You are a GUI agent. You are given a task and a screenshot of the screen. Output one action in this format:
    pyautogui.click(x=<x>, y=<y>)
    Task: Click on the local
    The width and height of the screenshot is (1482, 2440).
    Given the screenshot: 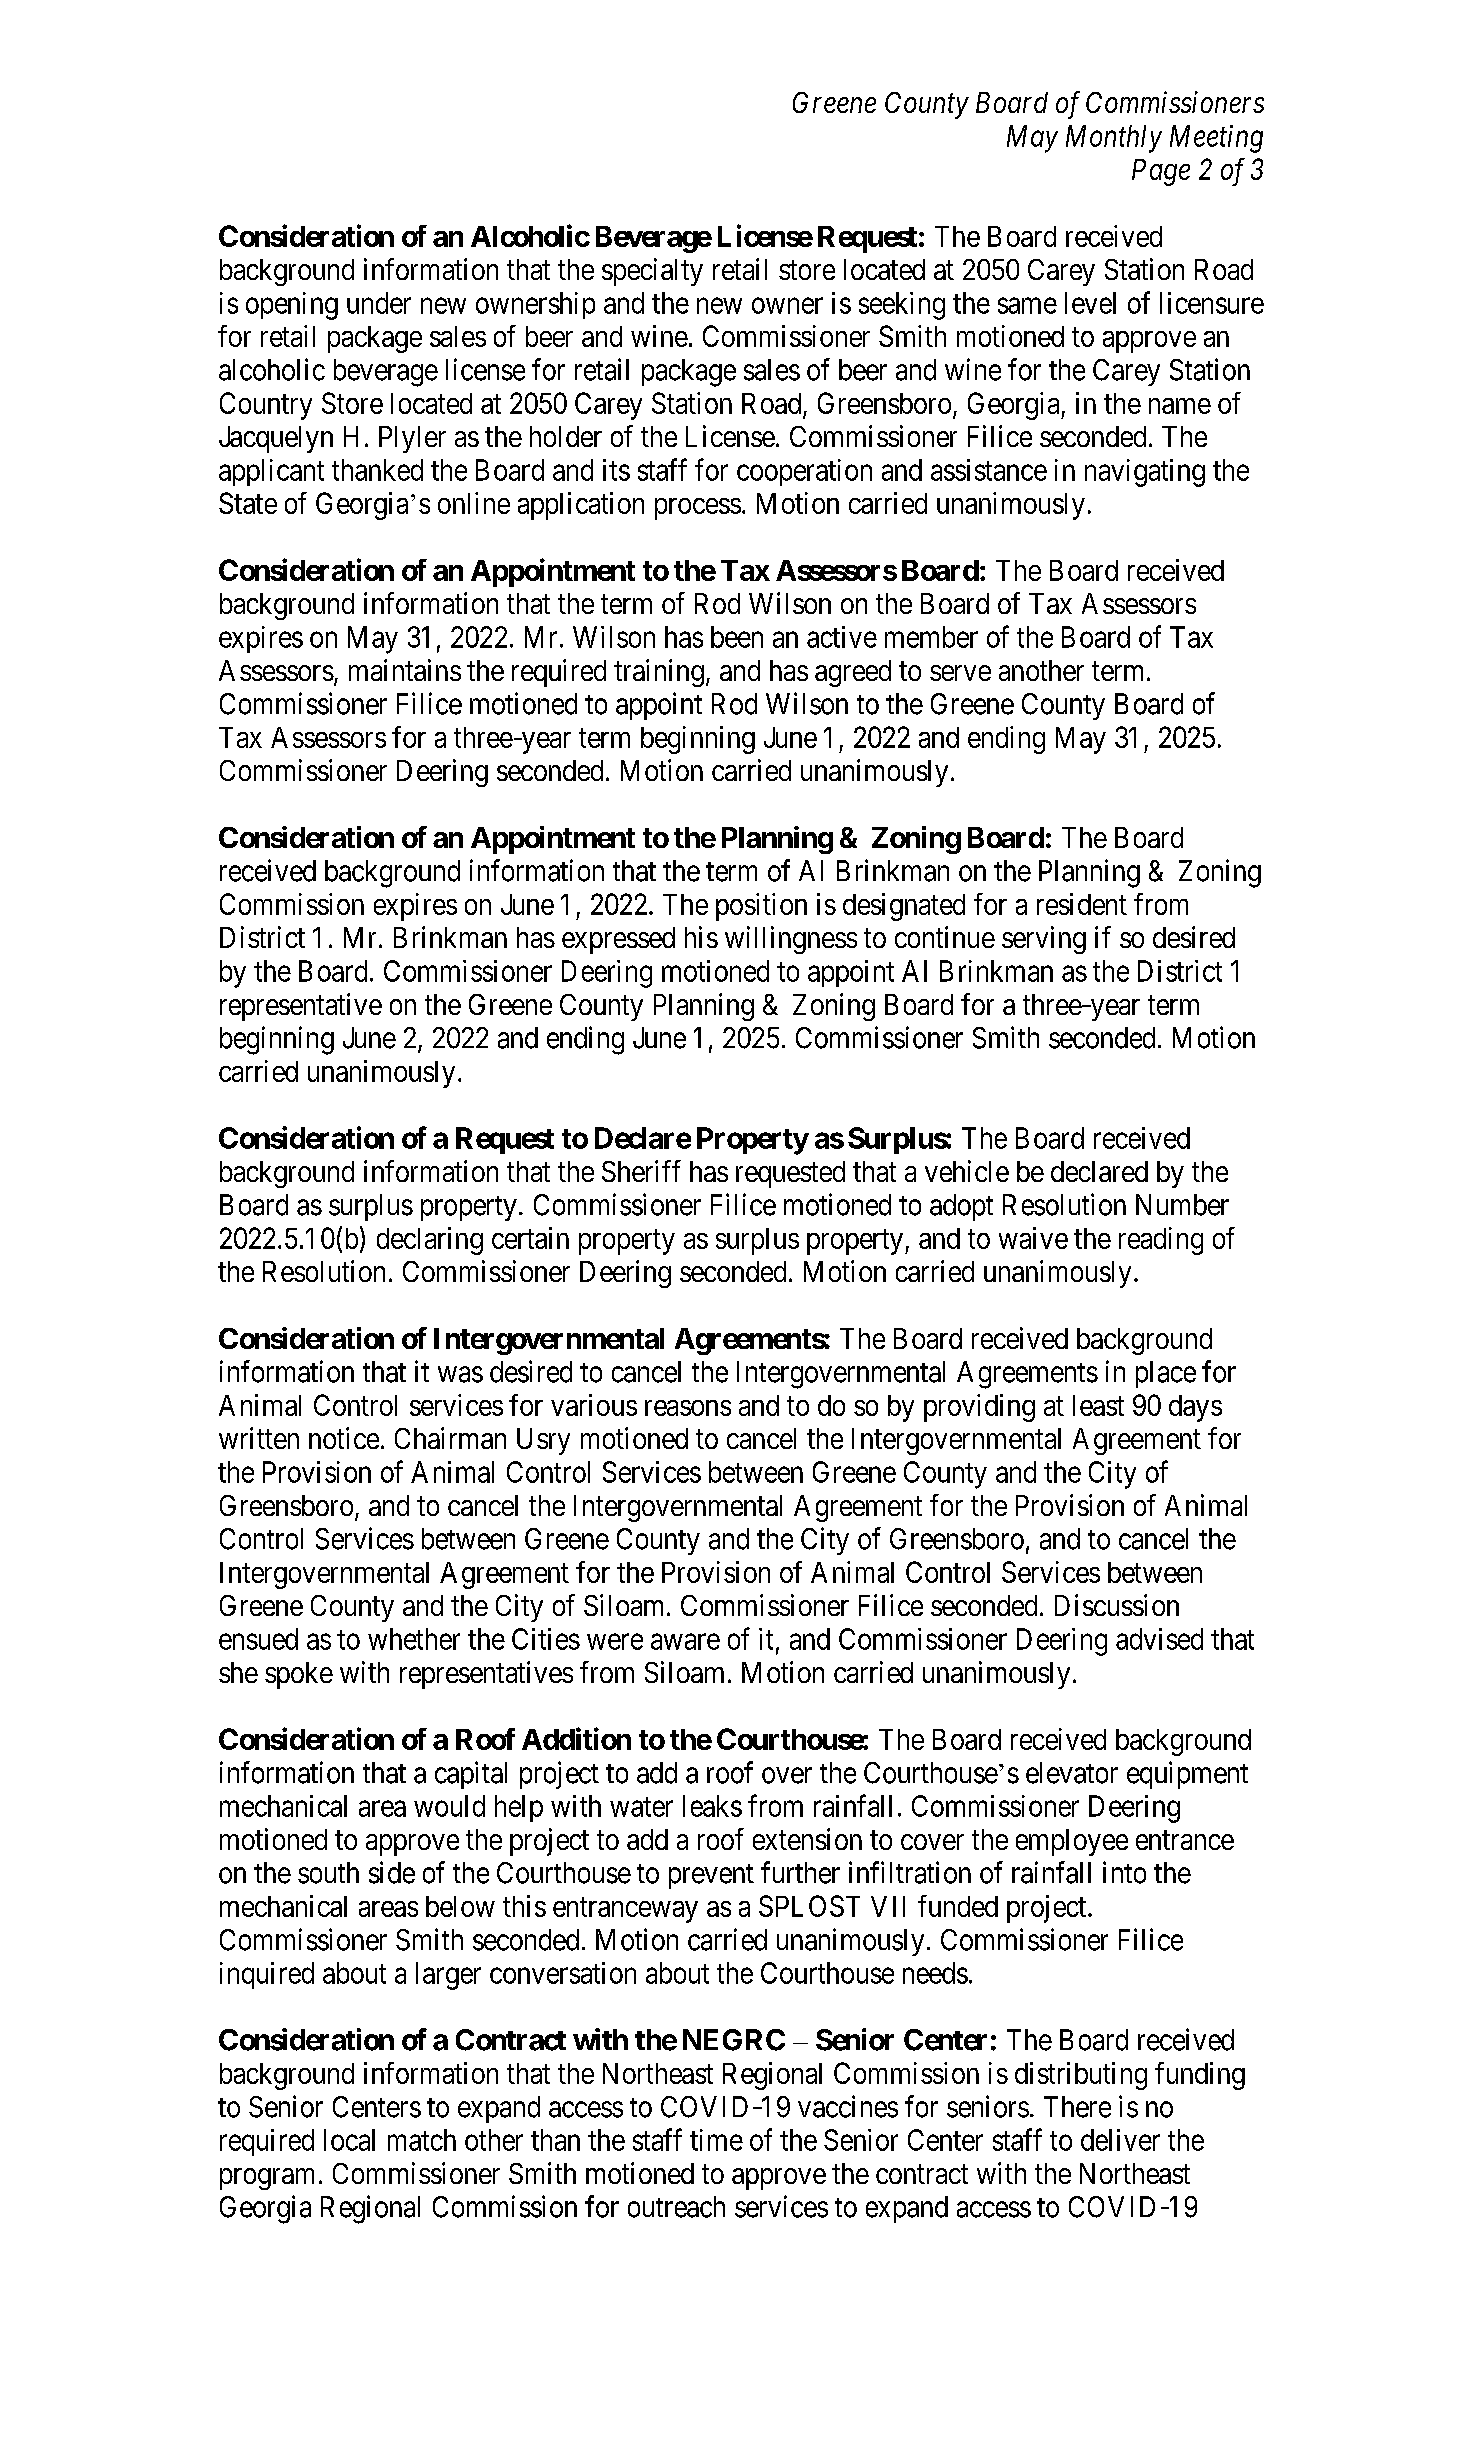 What is the action you would take?
    pyautogui.click(x=349, y=2140)
